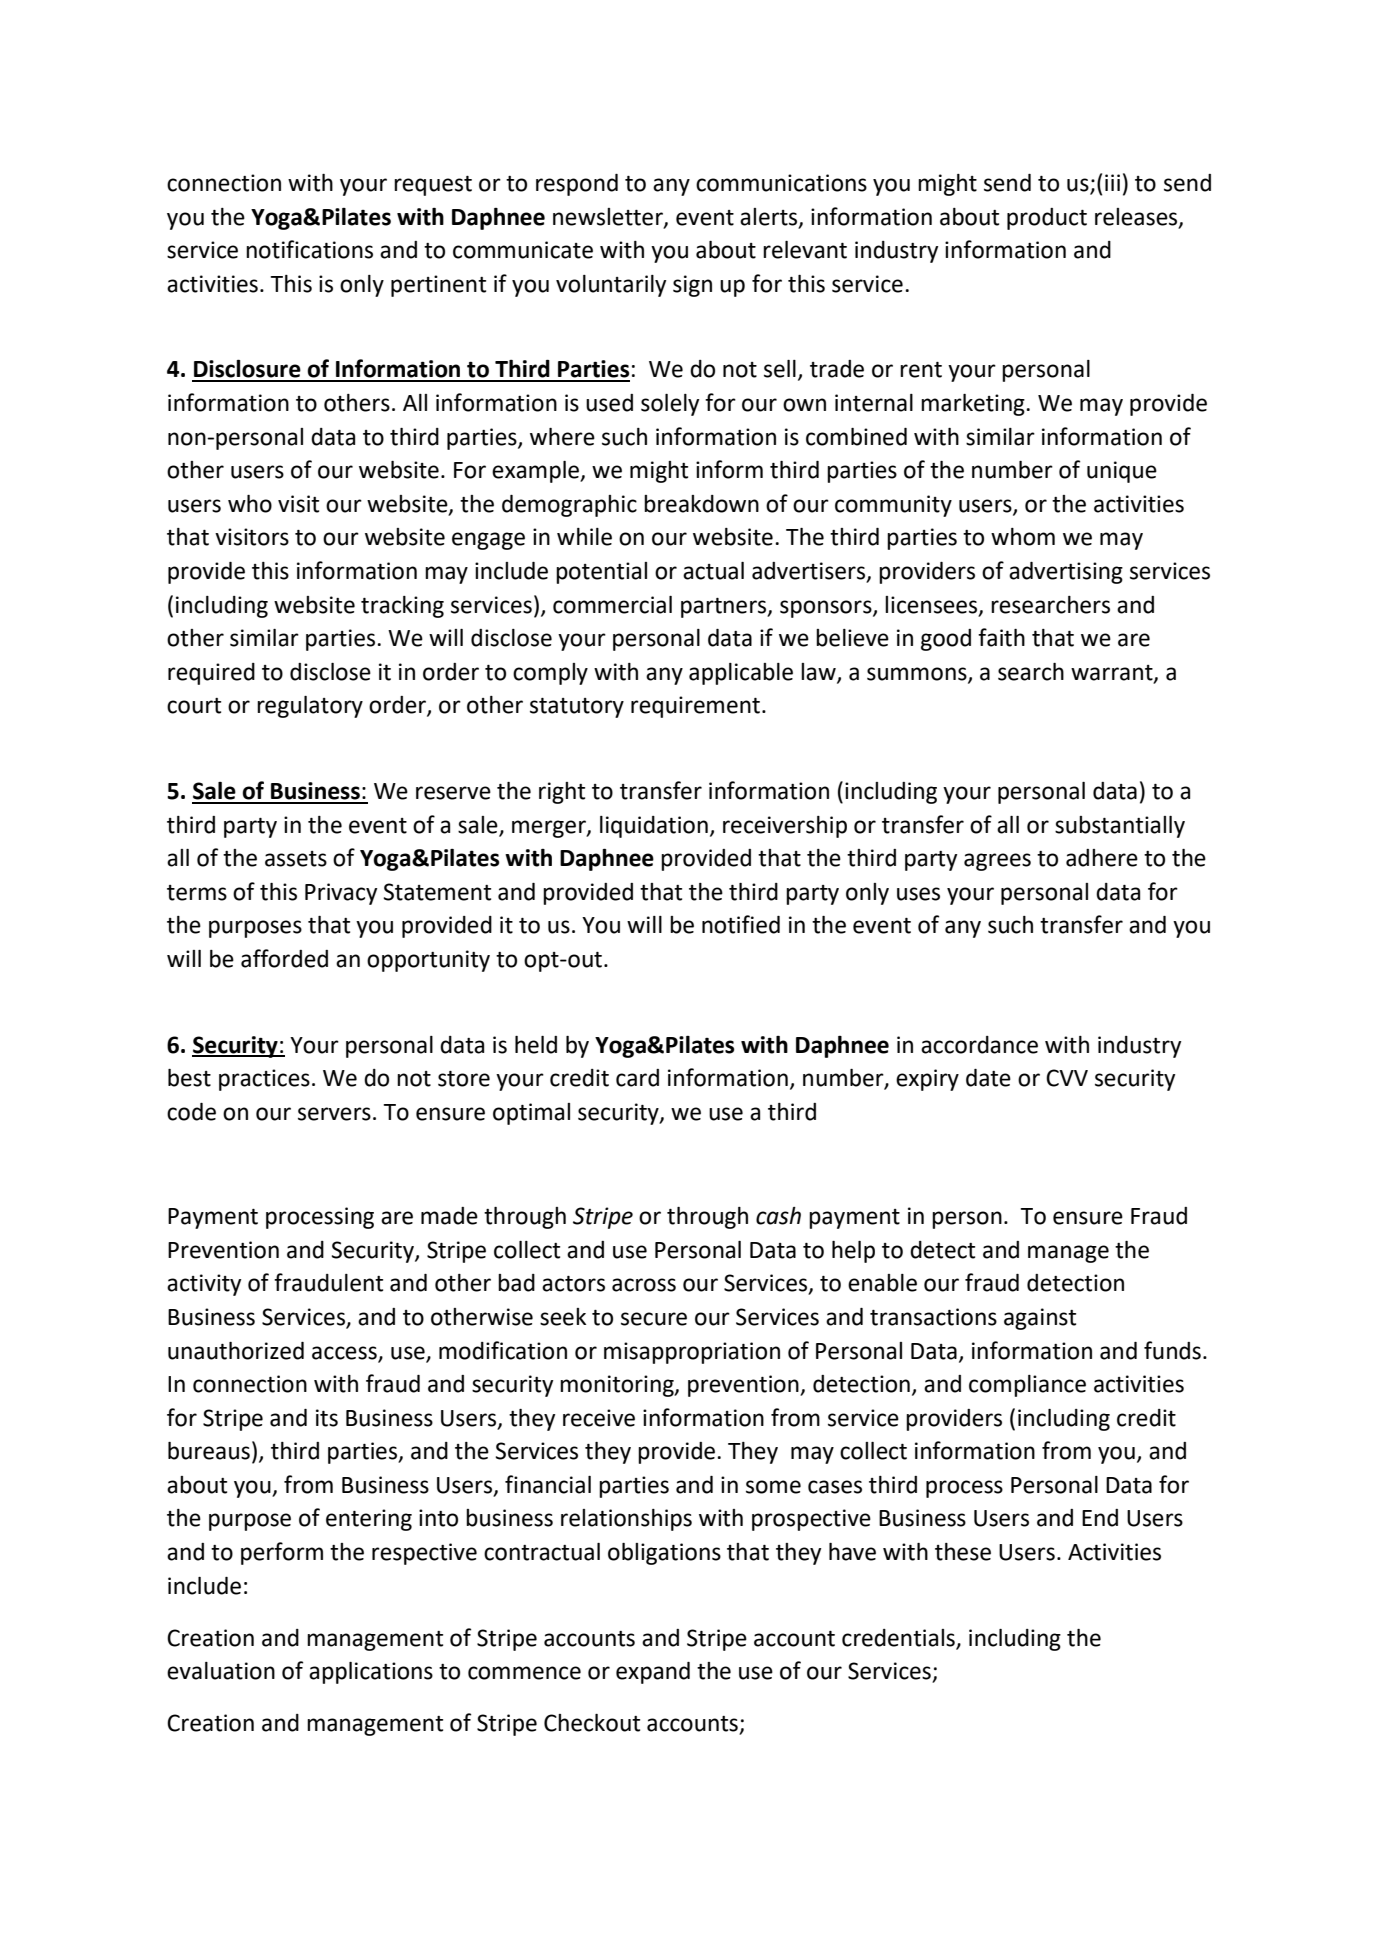  What do you see at coordinates (898, 1638) in the page?
I see `credentials` at bounding box center [898, 1638].
